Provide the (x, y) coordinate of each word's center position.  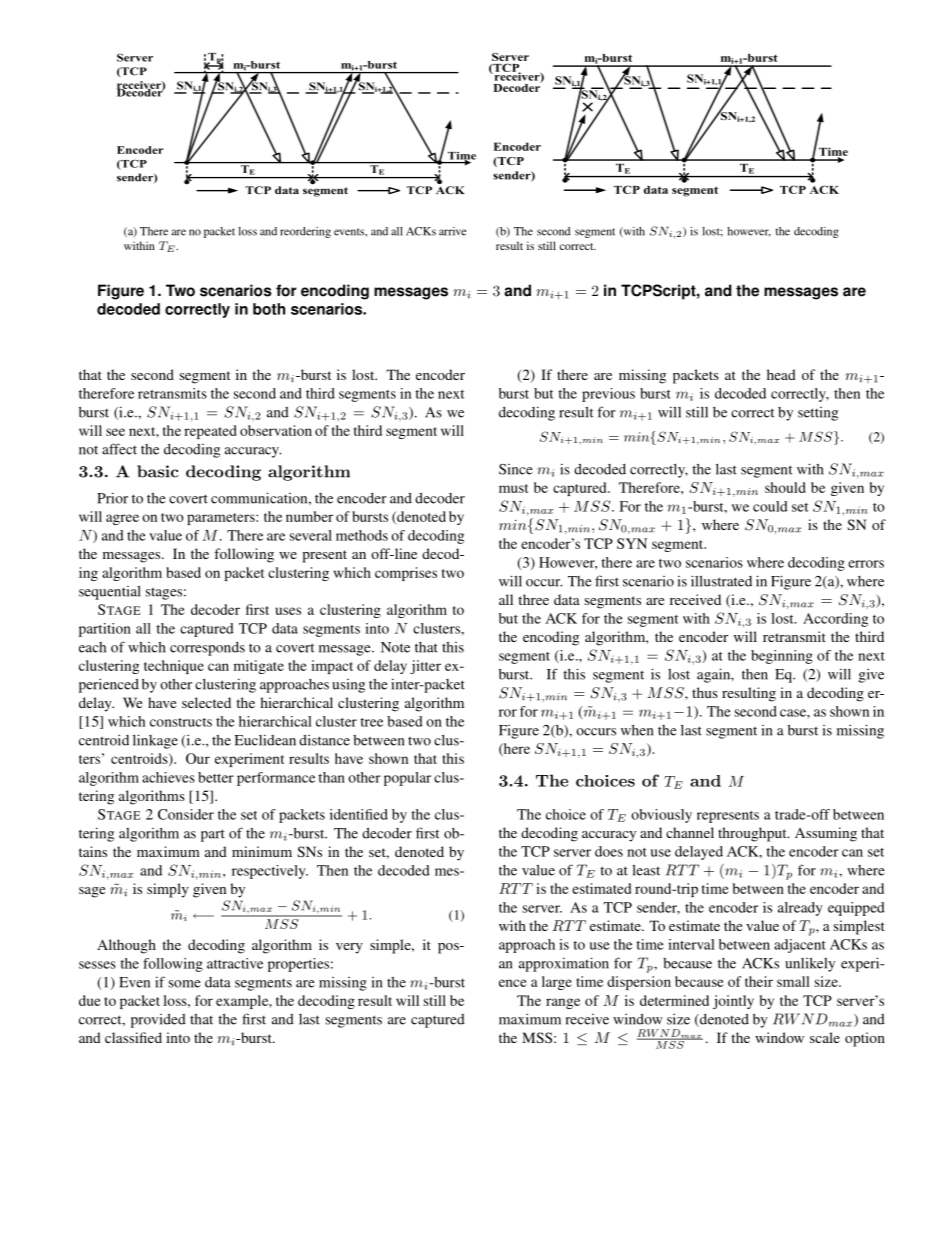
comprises (406, 574)
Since (516, 469)
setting (818, 414)
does (609, 851)
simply (168, 890)
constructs (181, 722)
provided (158, 1021)
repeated (210, 432)
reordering (305, 232)
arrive (452, 231)
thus (705, 692)
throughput (753, 834)
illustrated (721, 581)
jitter (425, 667)
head (781, 374)
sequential (110, 592)
